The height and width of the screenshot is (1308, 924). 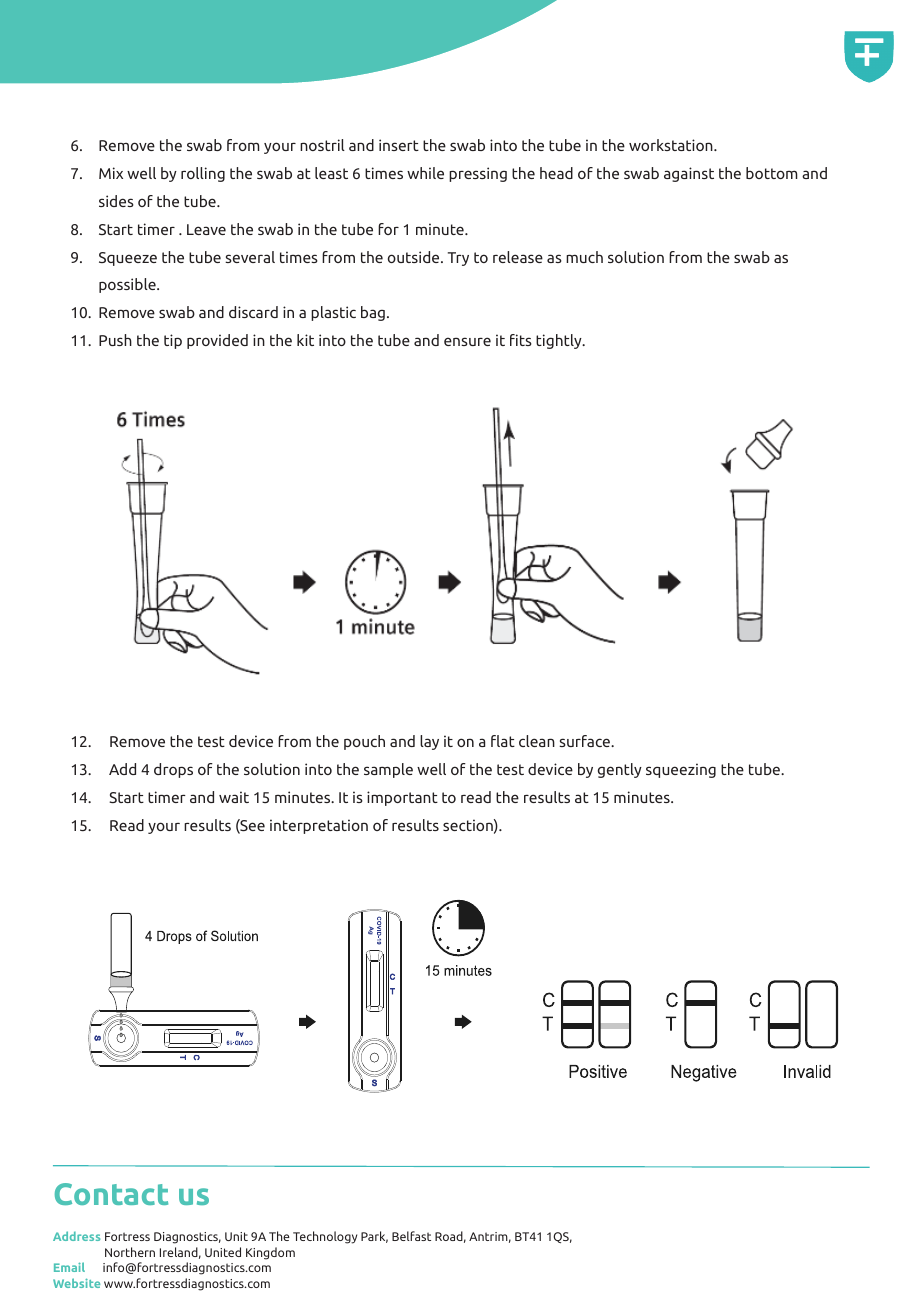 I want to click on while, so click(x=425, y=173).
